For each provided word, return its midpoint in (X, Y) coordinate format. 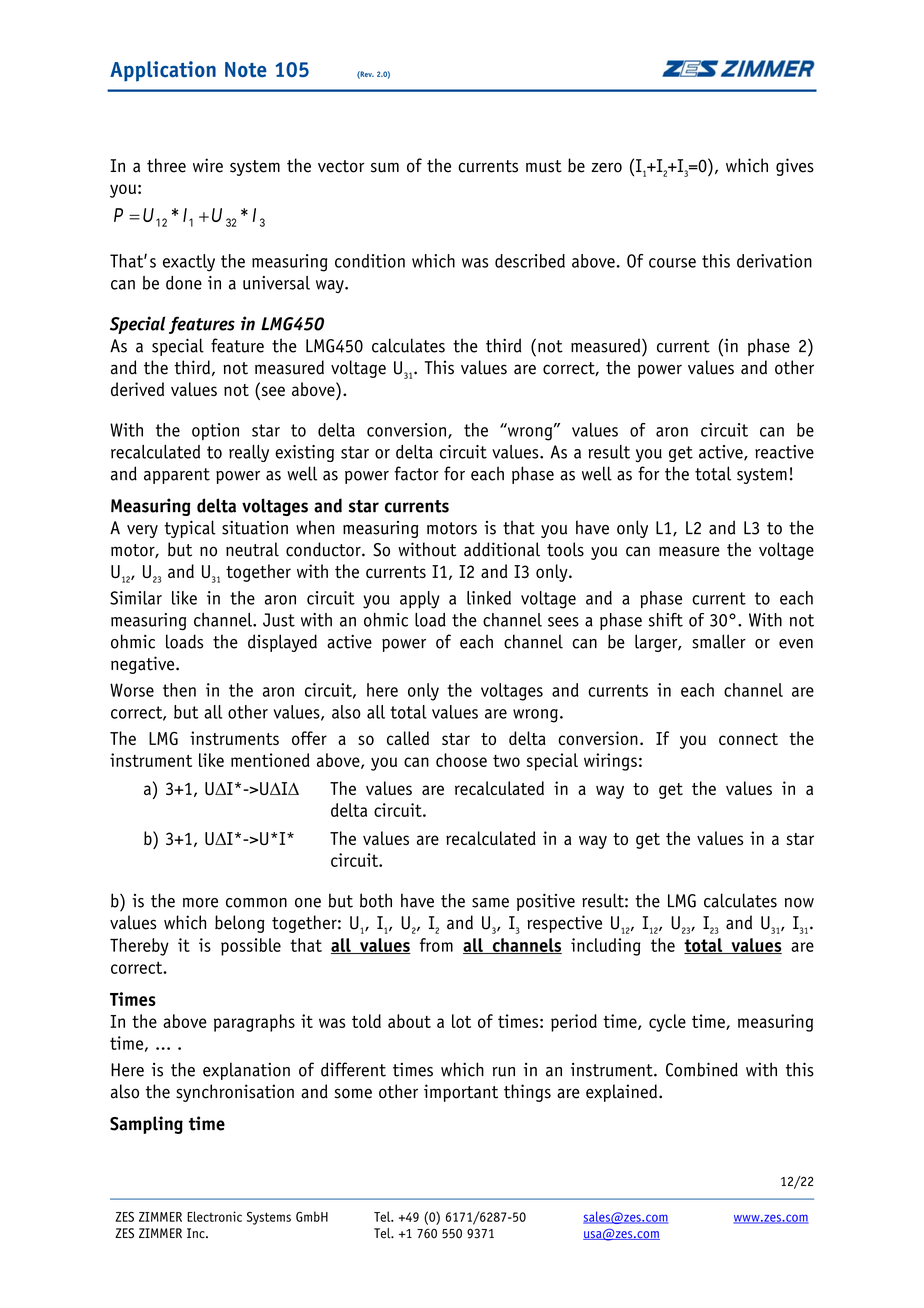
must (544, 166)
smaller (719, 641)
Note (246, 69)
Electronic (214, 1216)
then (179, 690)
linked (489, 598)
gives (795, 167)
